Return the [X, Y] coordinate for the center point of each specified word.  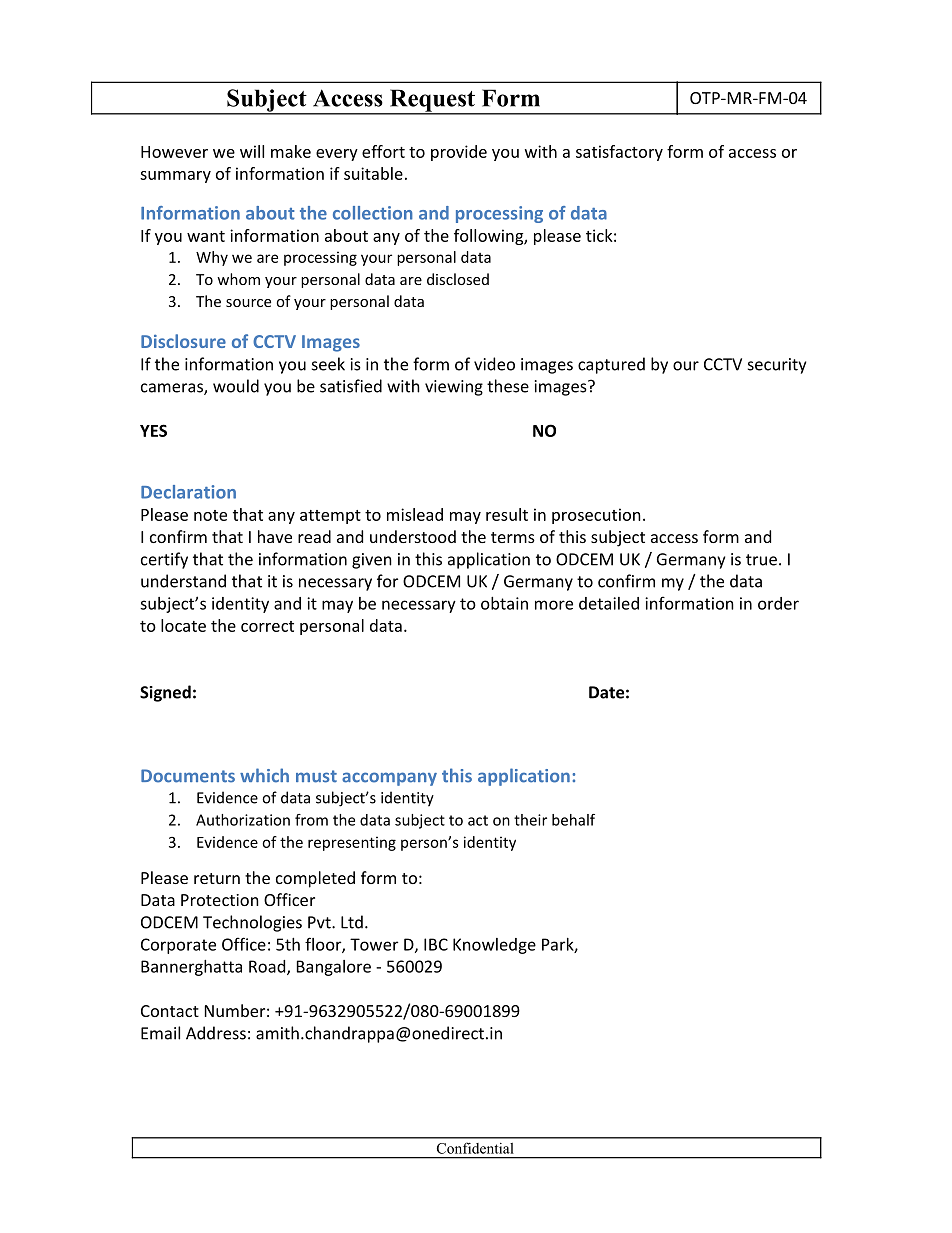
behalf [573, 820]
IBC [436, 944]
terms [513, 537]
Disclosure [183, 341]
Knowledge [494, 946]
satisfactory [619, 153]
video [494, 364]
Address [216, 1033]
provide [459, 153]
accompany [389, 779]
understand [183, 581]
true [761, 560]
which [264, 775]
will [252, 151]
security [777, 366]
